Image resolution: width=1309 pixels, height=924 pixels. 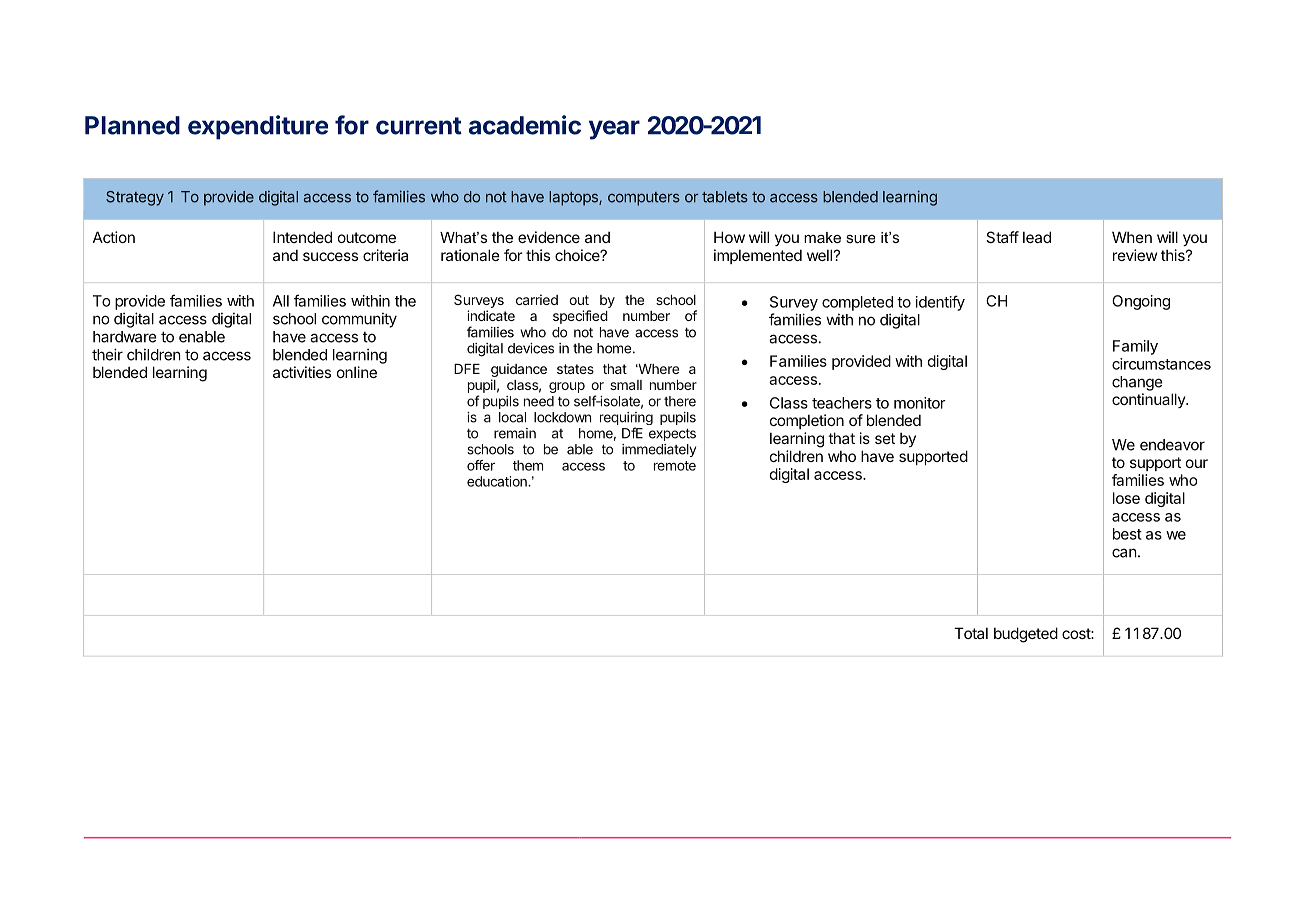 I want to click on offer, so click(x=481, y=465).
